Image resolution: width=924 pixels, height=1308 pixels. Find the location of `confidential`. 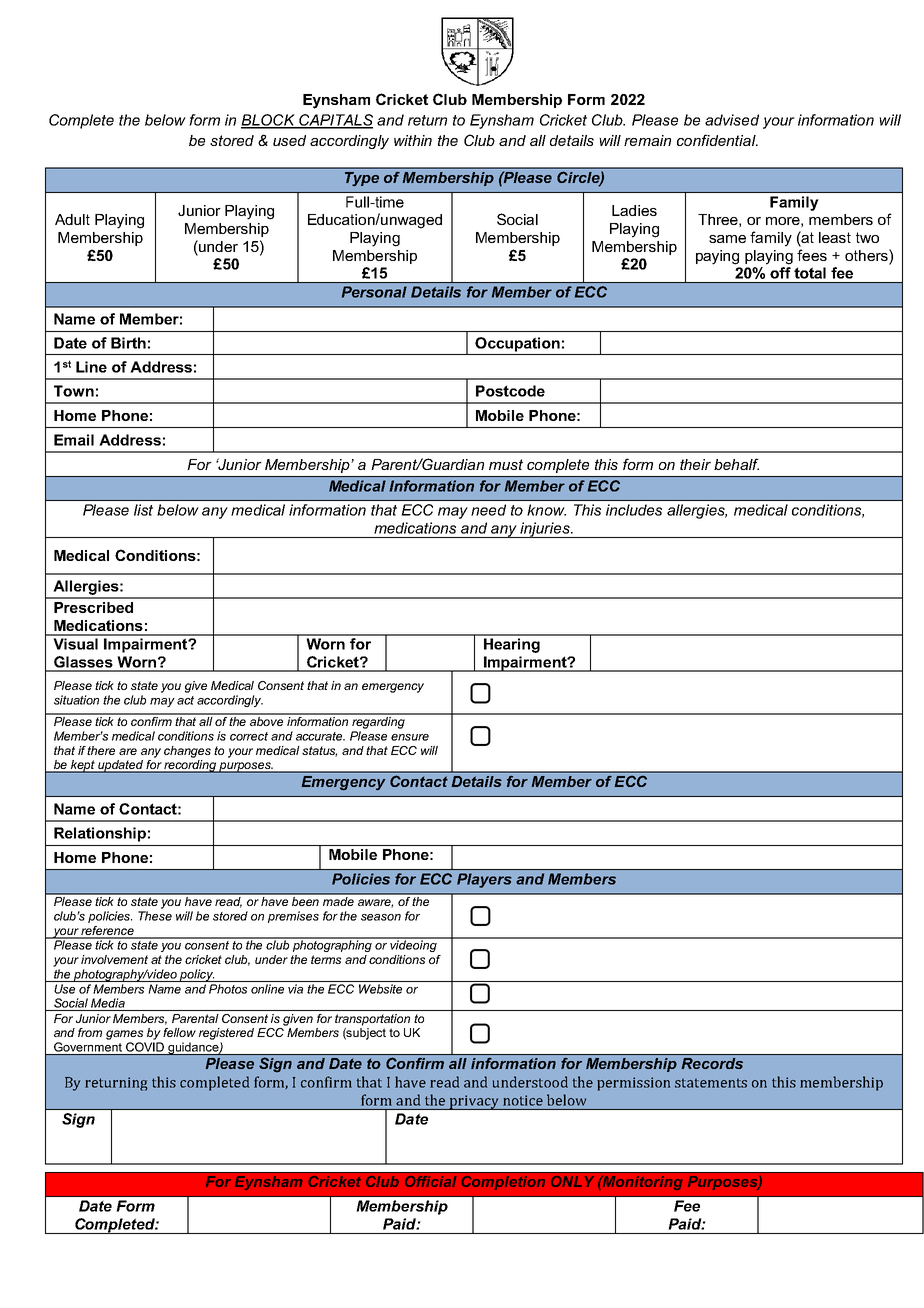

confidential is located at coordinates (717, 140).
